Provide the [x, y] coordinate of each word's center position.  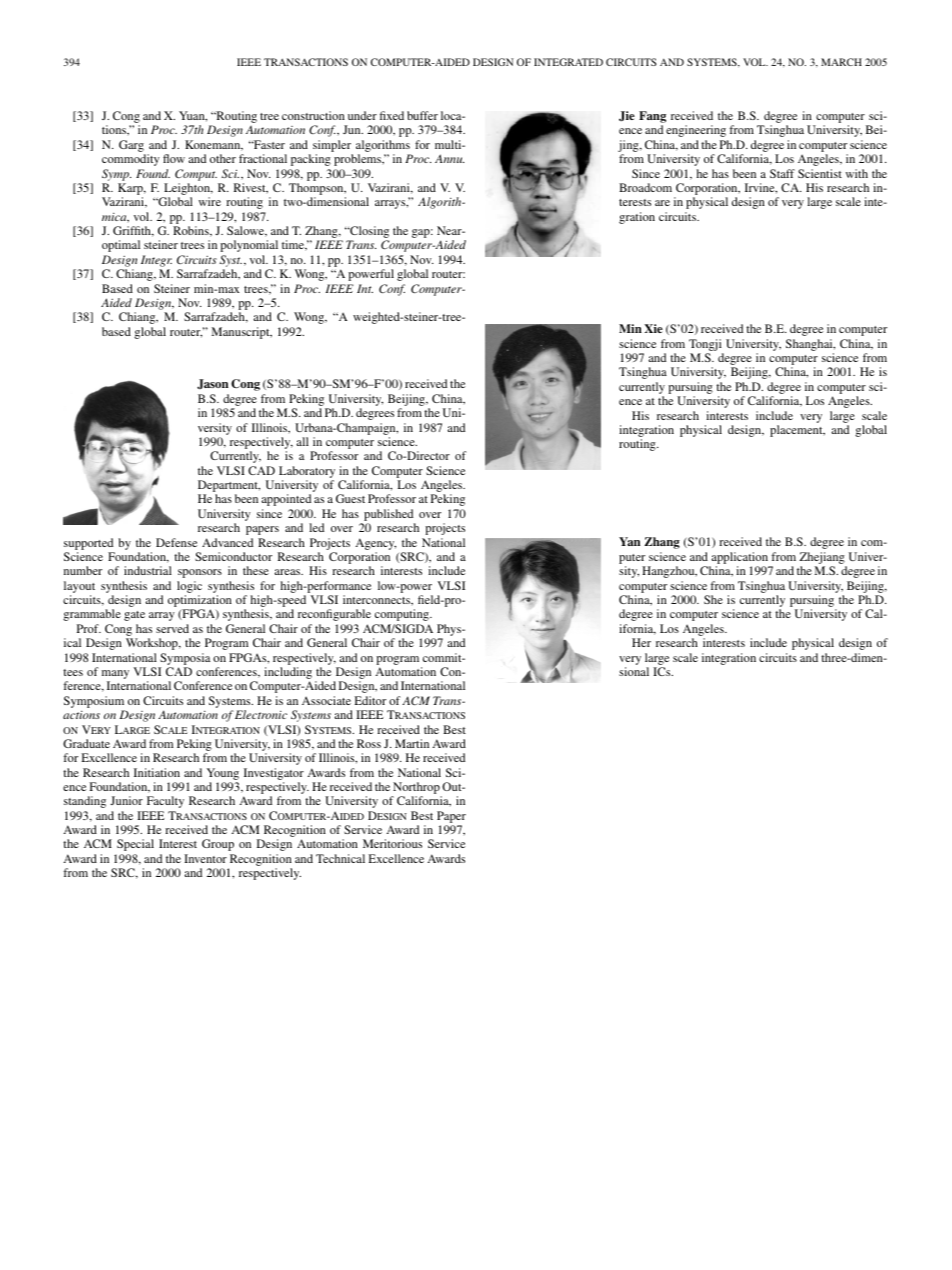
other [223, 158]
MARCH [841, 62]
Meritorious [392, 843]
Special [135, 845]
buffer [422, 115]
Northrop [416, 789]
